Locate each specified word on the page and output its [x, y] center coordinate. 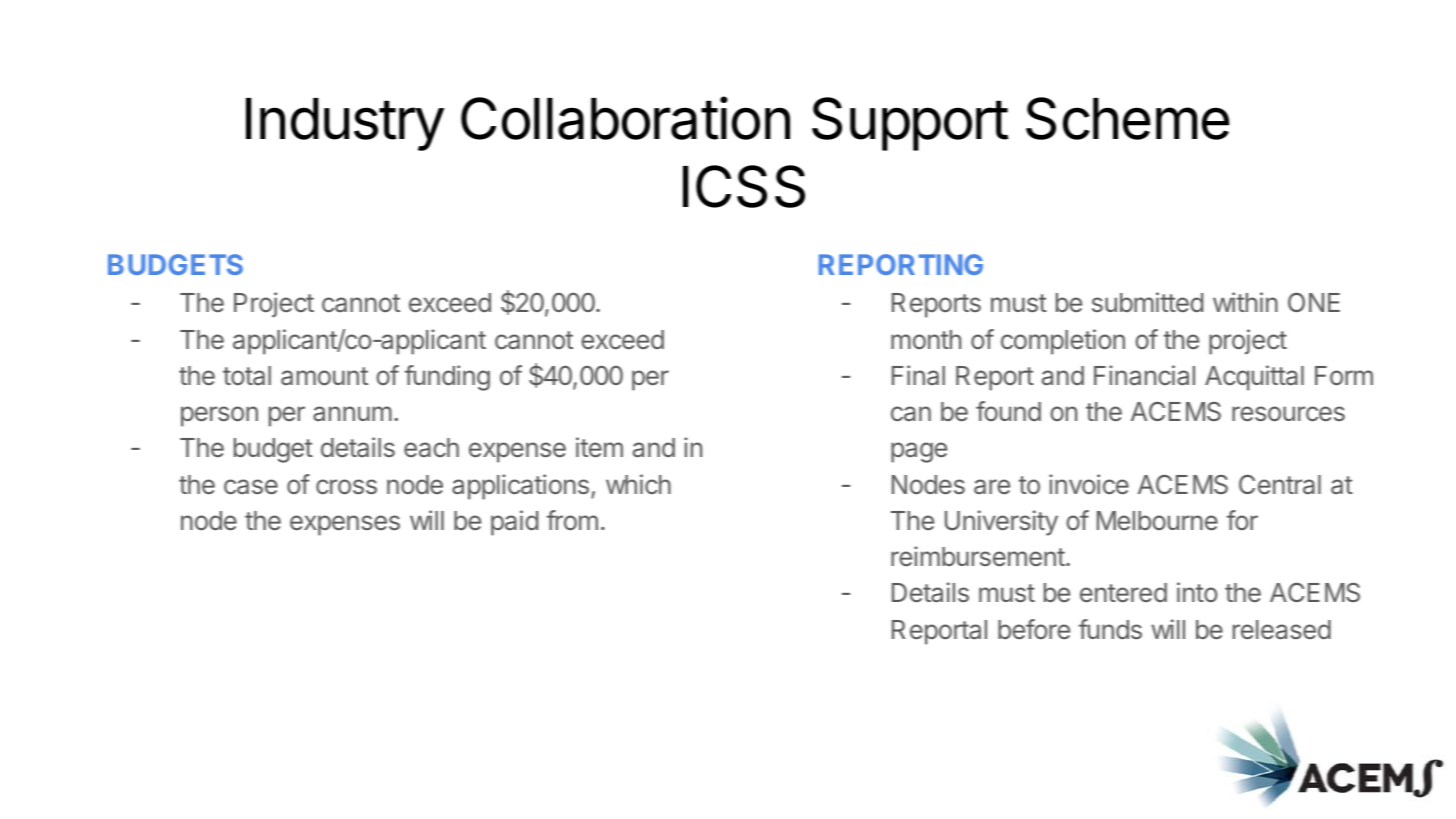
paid [514, 523]
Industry [345, 124]
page [919, 452]
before [1034, 629]
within [1245, 302]
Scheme [1128, 118]
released [1282, 630]
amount [324, 376]
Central [1280, 484]
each [431, 447]
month [926, 339]
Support [910, 124]
